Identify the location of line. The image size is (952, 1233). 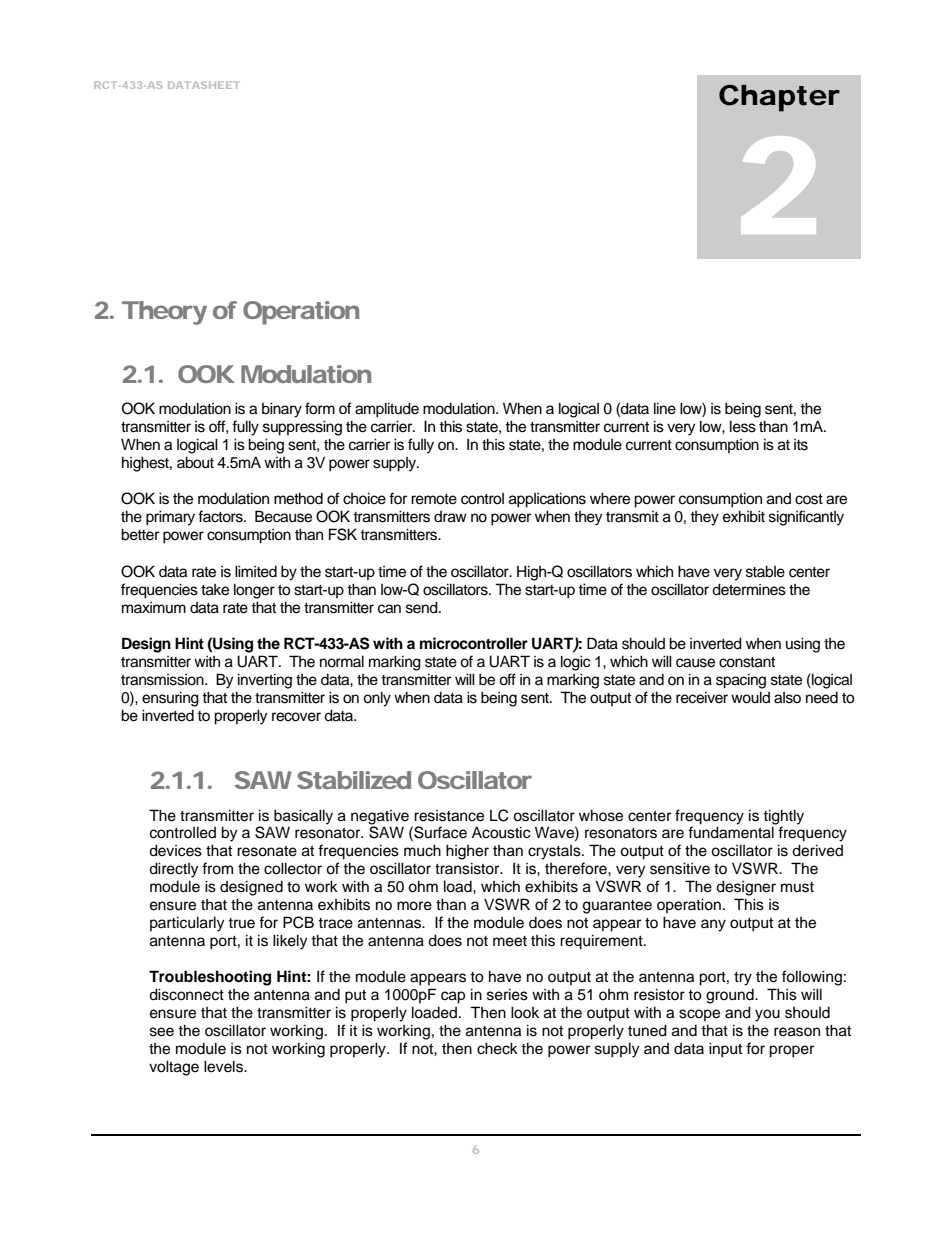
(665, 408).
